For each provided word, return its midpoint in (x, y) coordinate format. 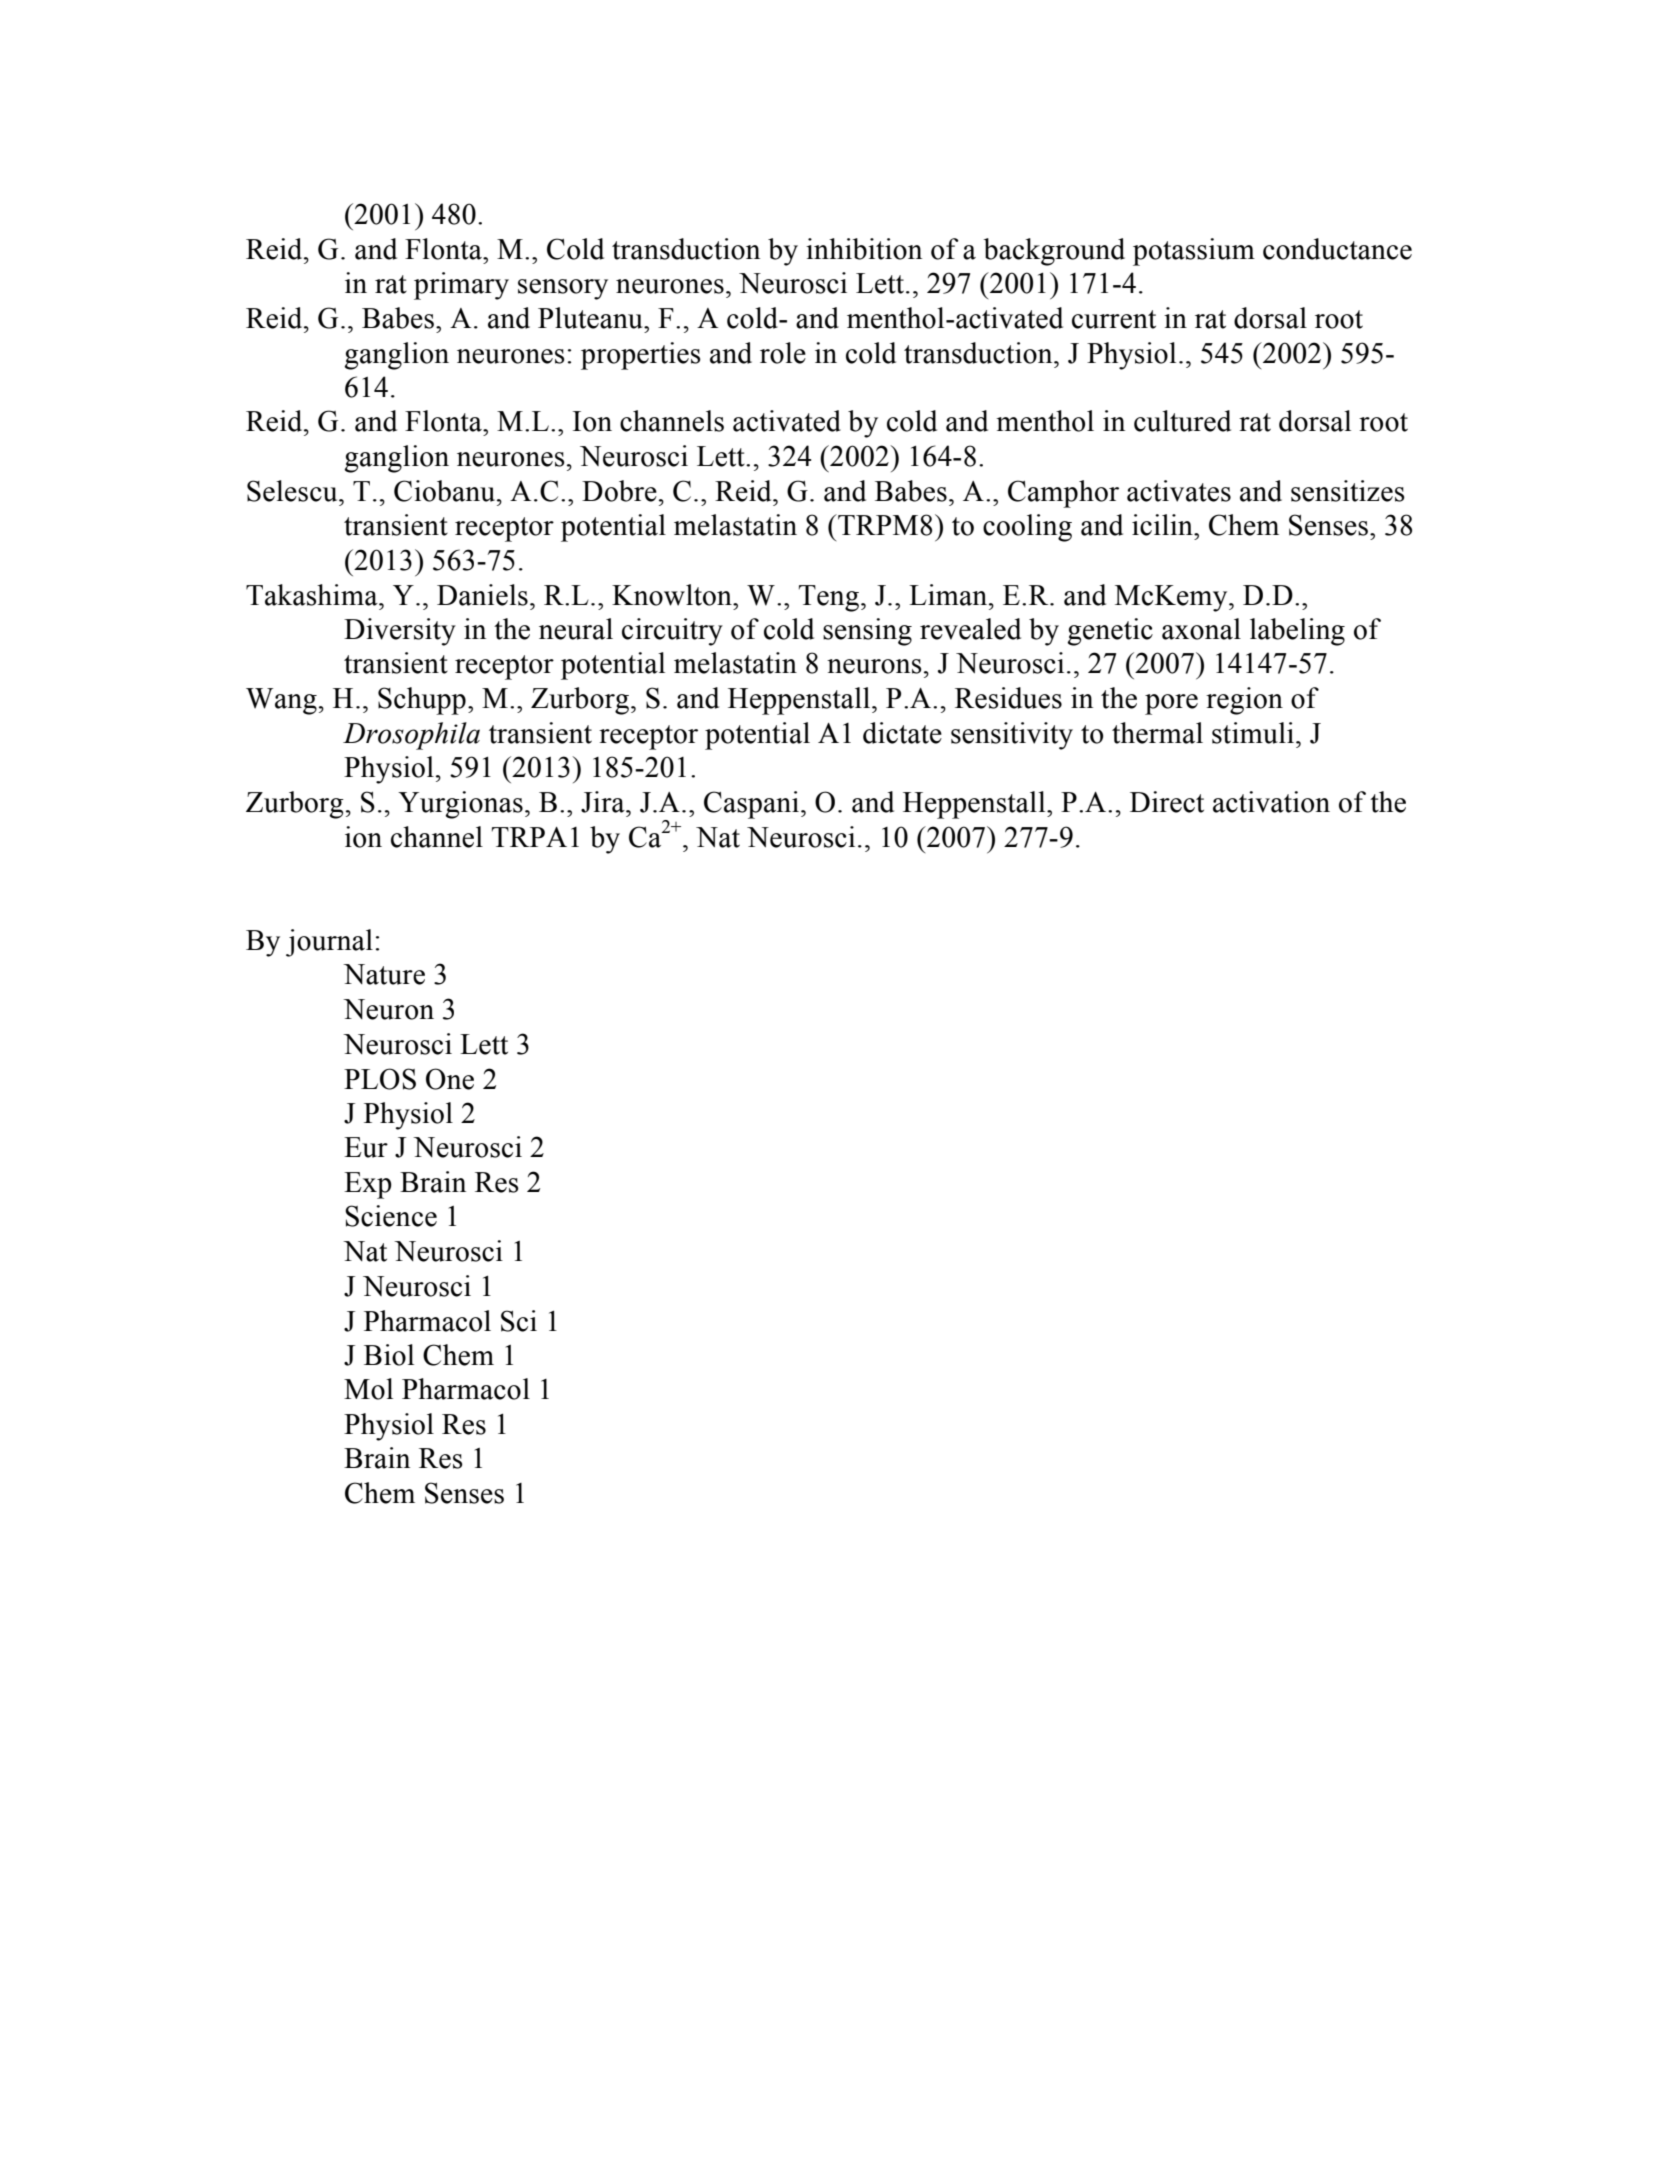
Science (391, 1216)
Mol (368, 1389)
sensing (867, 632)
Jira (604, 802)
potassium (1194, 252)
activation (1271, 802)
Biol (389, 1355)
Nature (384, 974)
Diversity (400, 632)
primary (461, 286)
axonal (1201, 629)
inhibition (864, 249)
